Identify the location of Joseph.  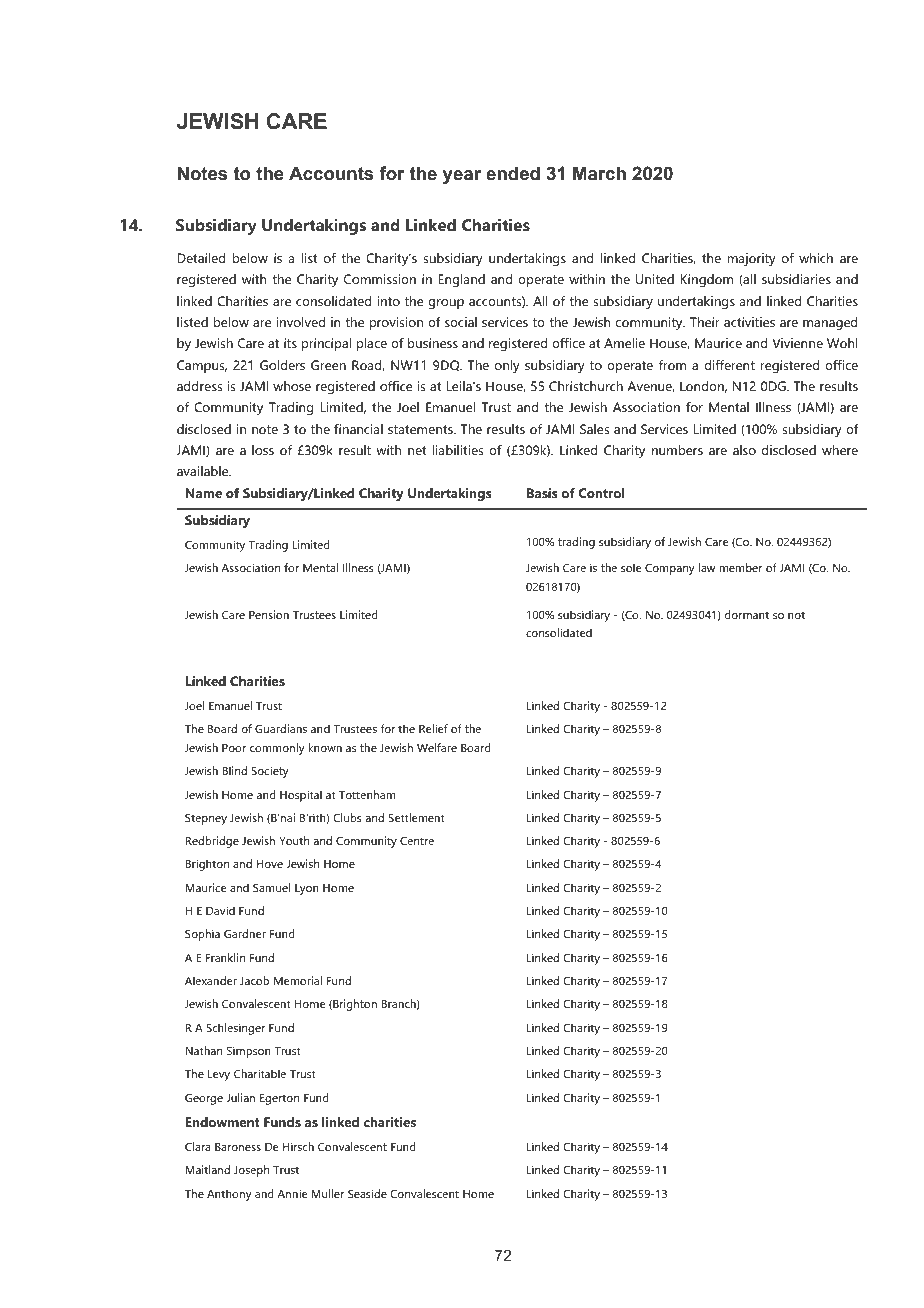
(251, 1171).
